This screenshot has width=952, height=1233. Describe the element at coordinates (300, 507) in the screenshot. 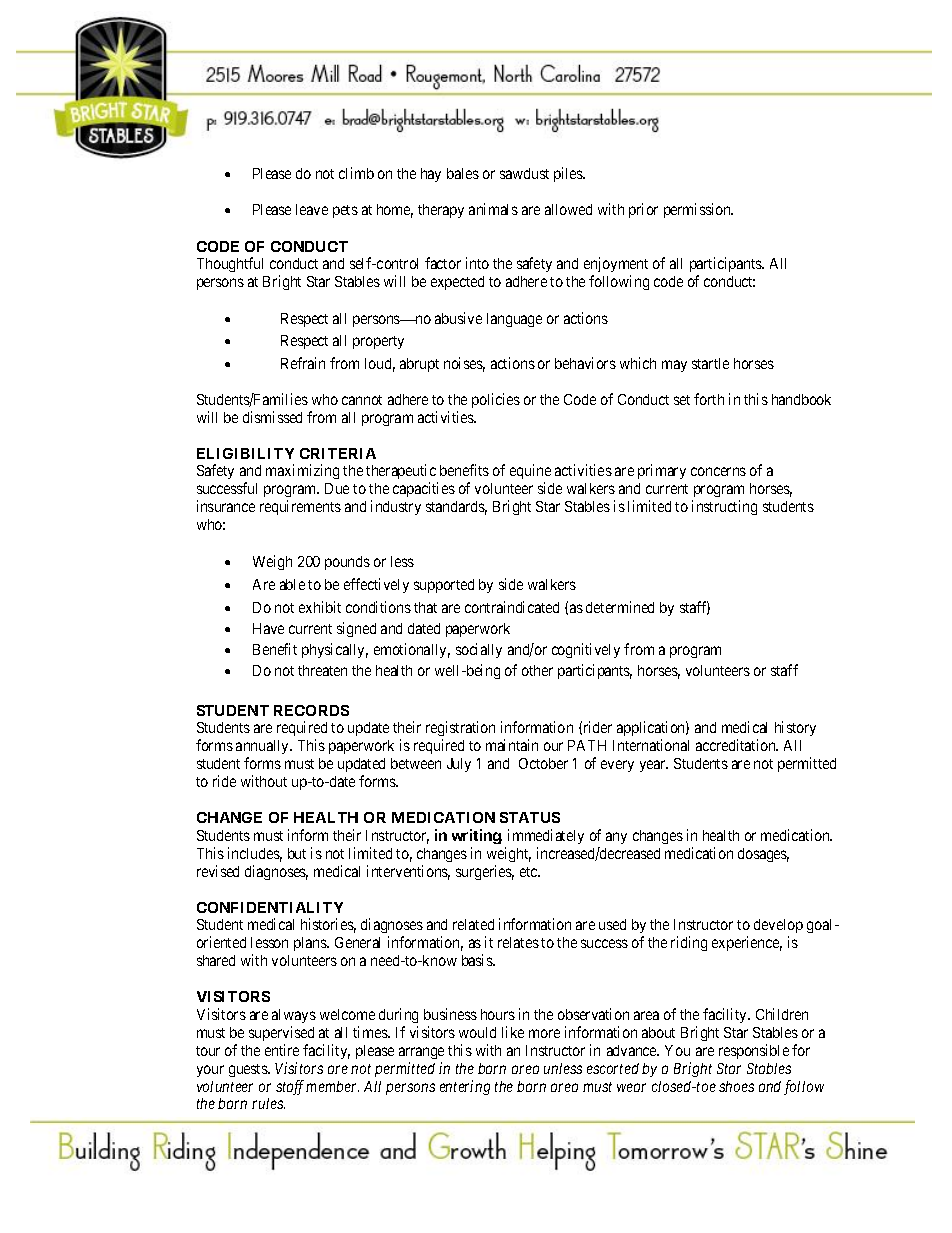

I see `requirements` at that location.
